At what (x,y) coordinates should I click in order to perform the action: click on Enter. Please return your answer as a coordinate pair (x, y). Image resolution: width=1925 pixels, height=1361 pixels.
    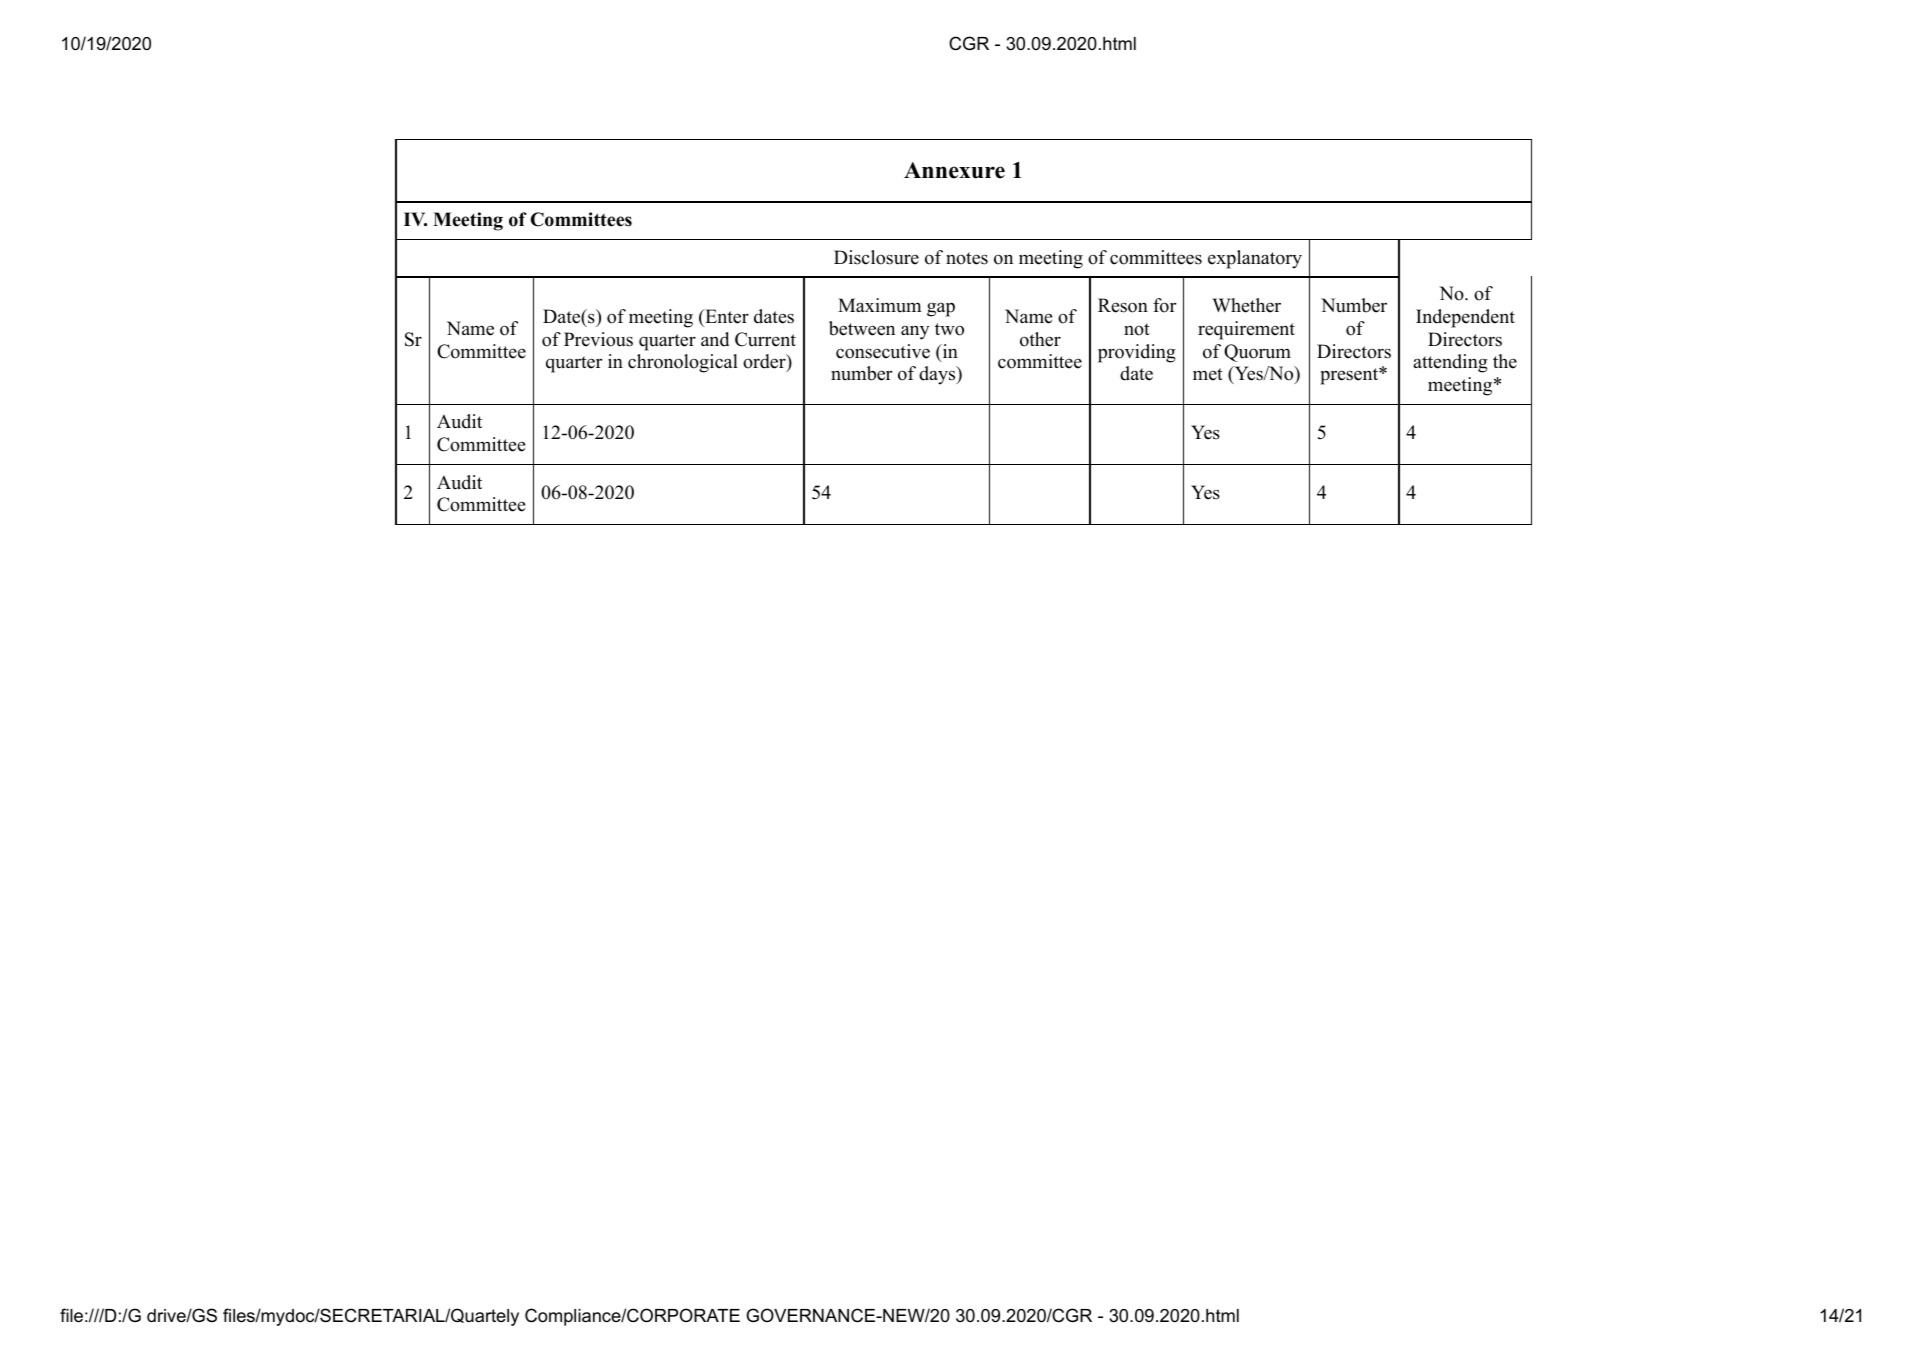
    Looking at the image, I should click on (726, 316).
